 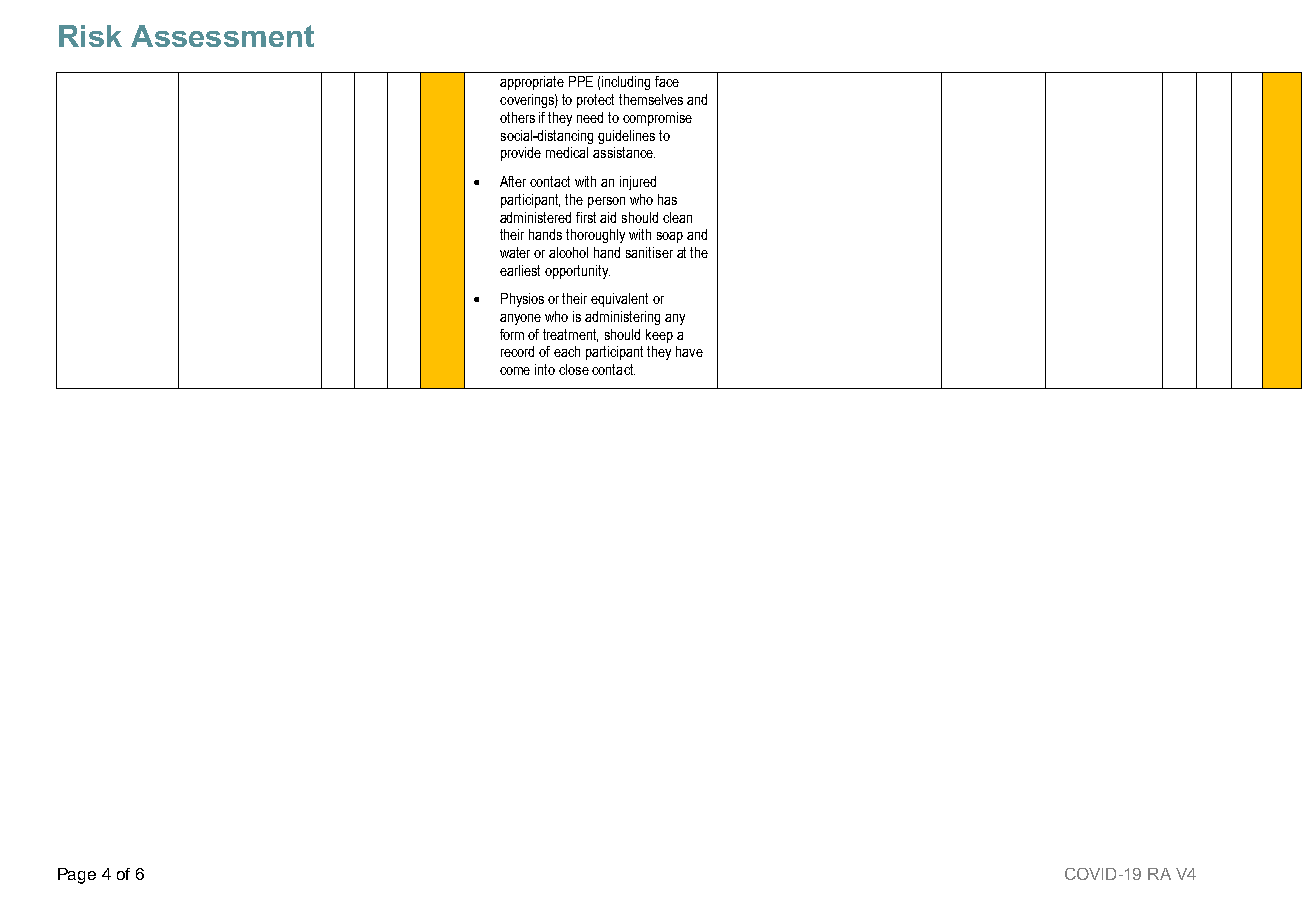 I want to click on into, so click(x=545, y=369).
